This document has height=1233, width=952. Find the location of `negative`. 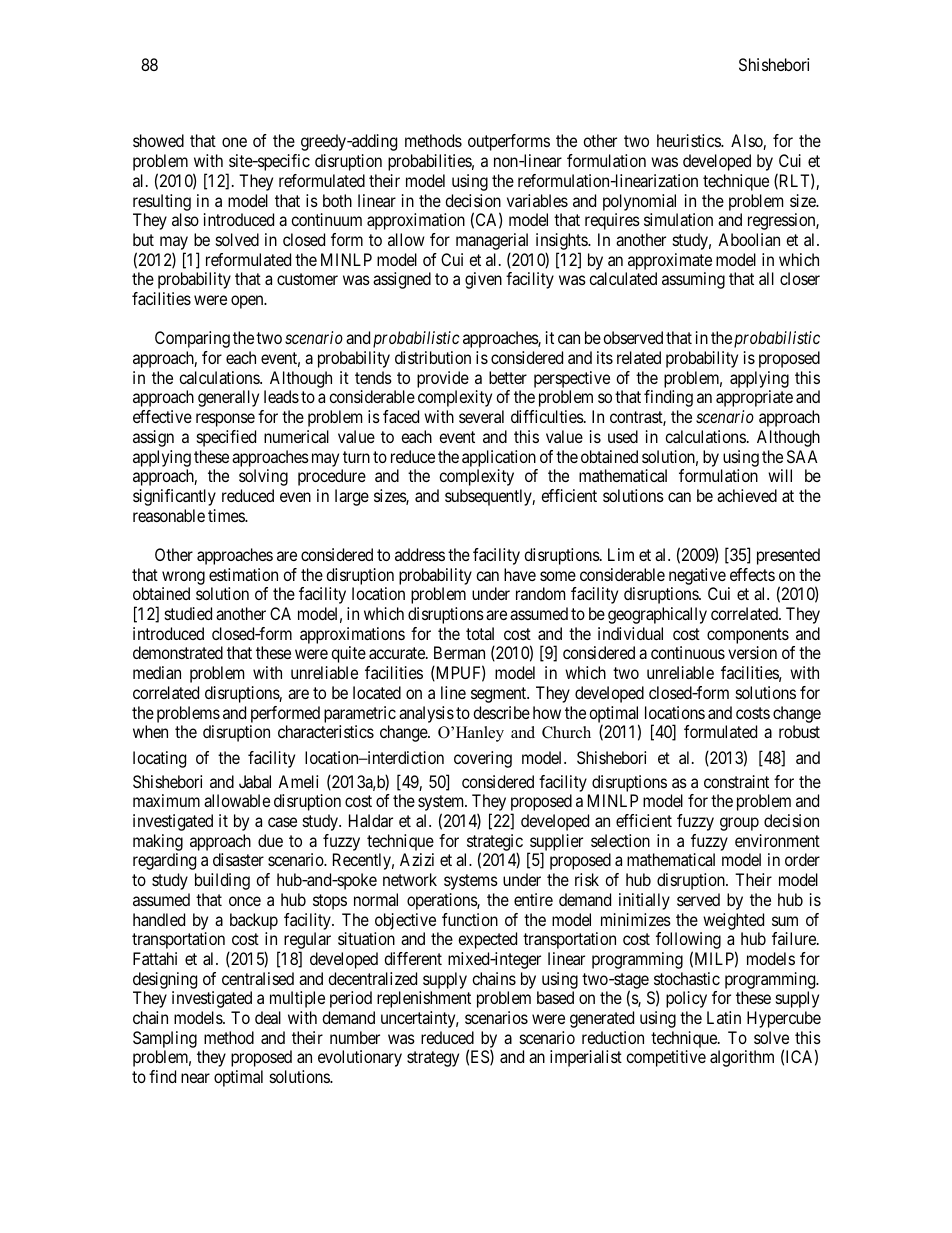

negative is located at coordinates (697, 576).
